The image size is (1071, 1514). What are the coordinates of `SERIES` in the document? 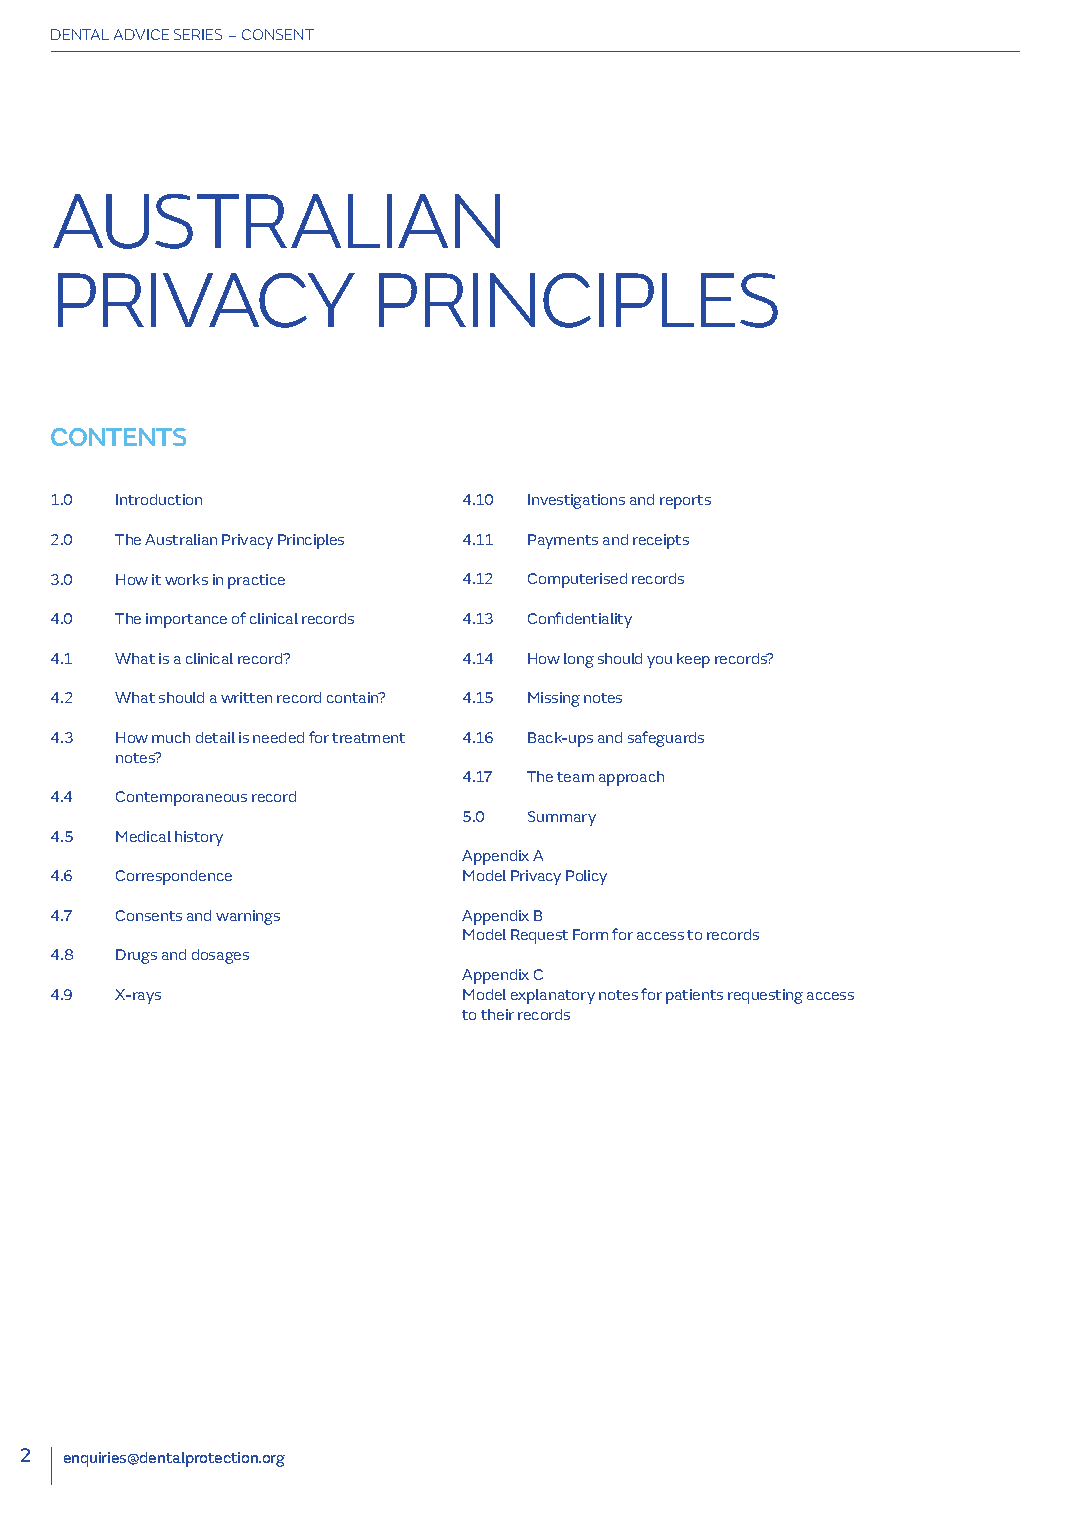 It's located at (198, 34).
